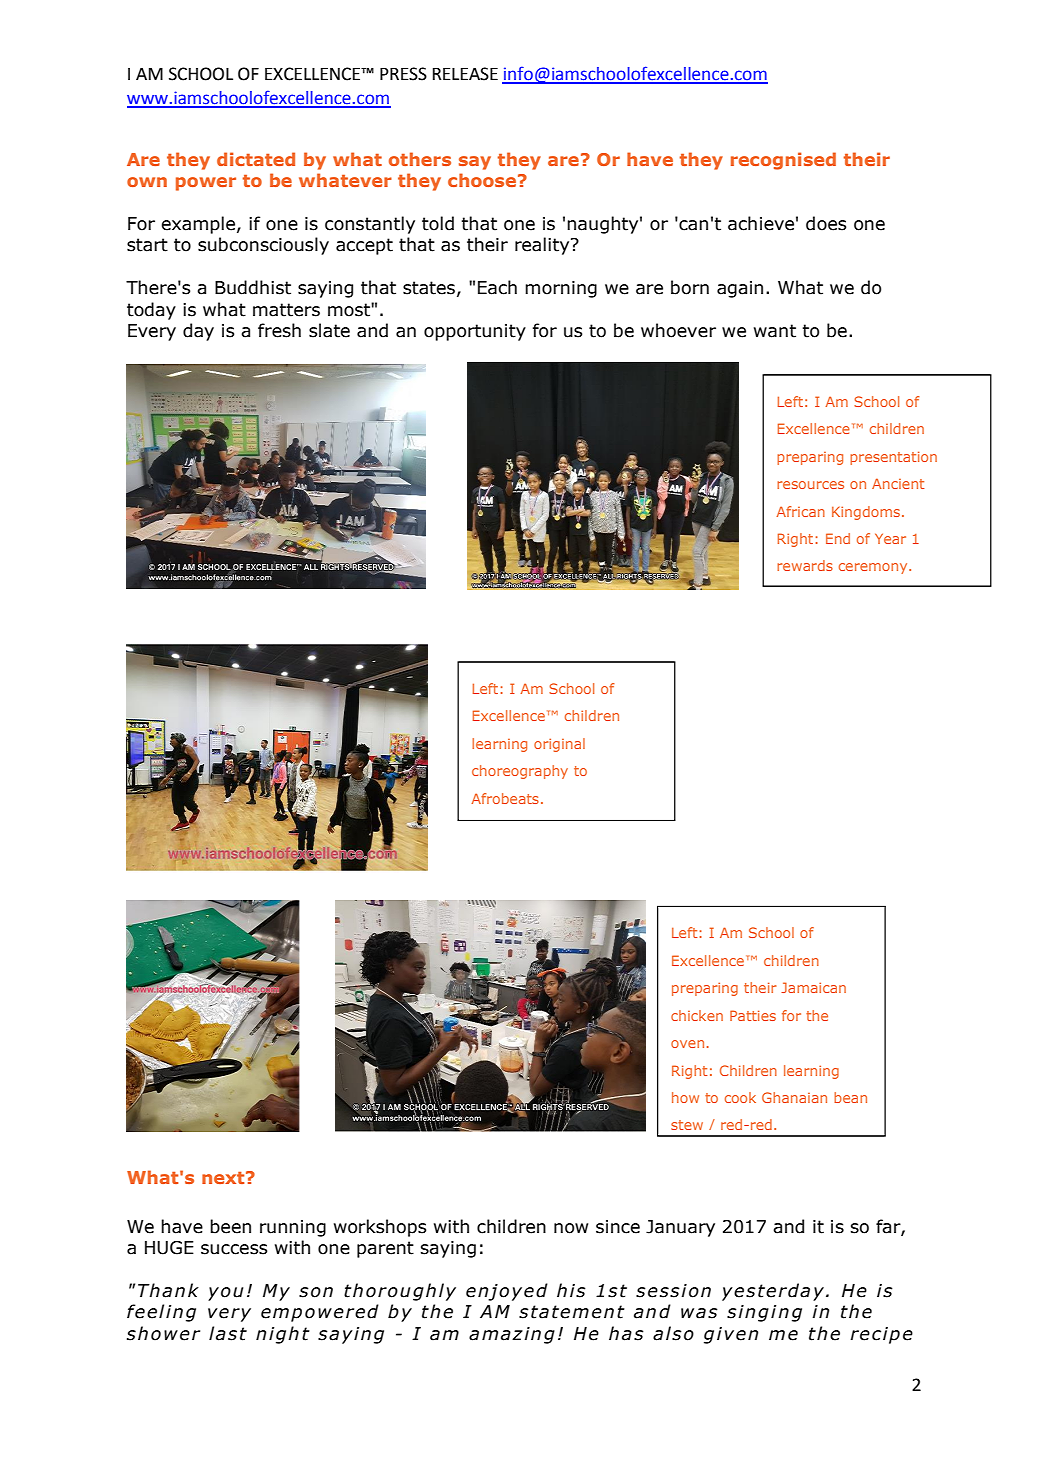  I want to click on choreography, so click(520, 772).
